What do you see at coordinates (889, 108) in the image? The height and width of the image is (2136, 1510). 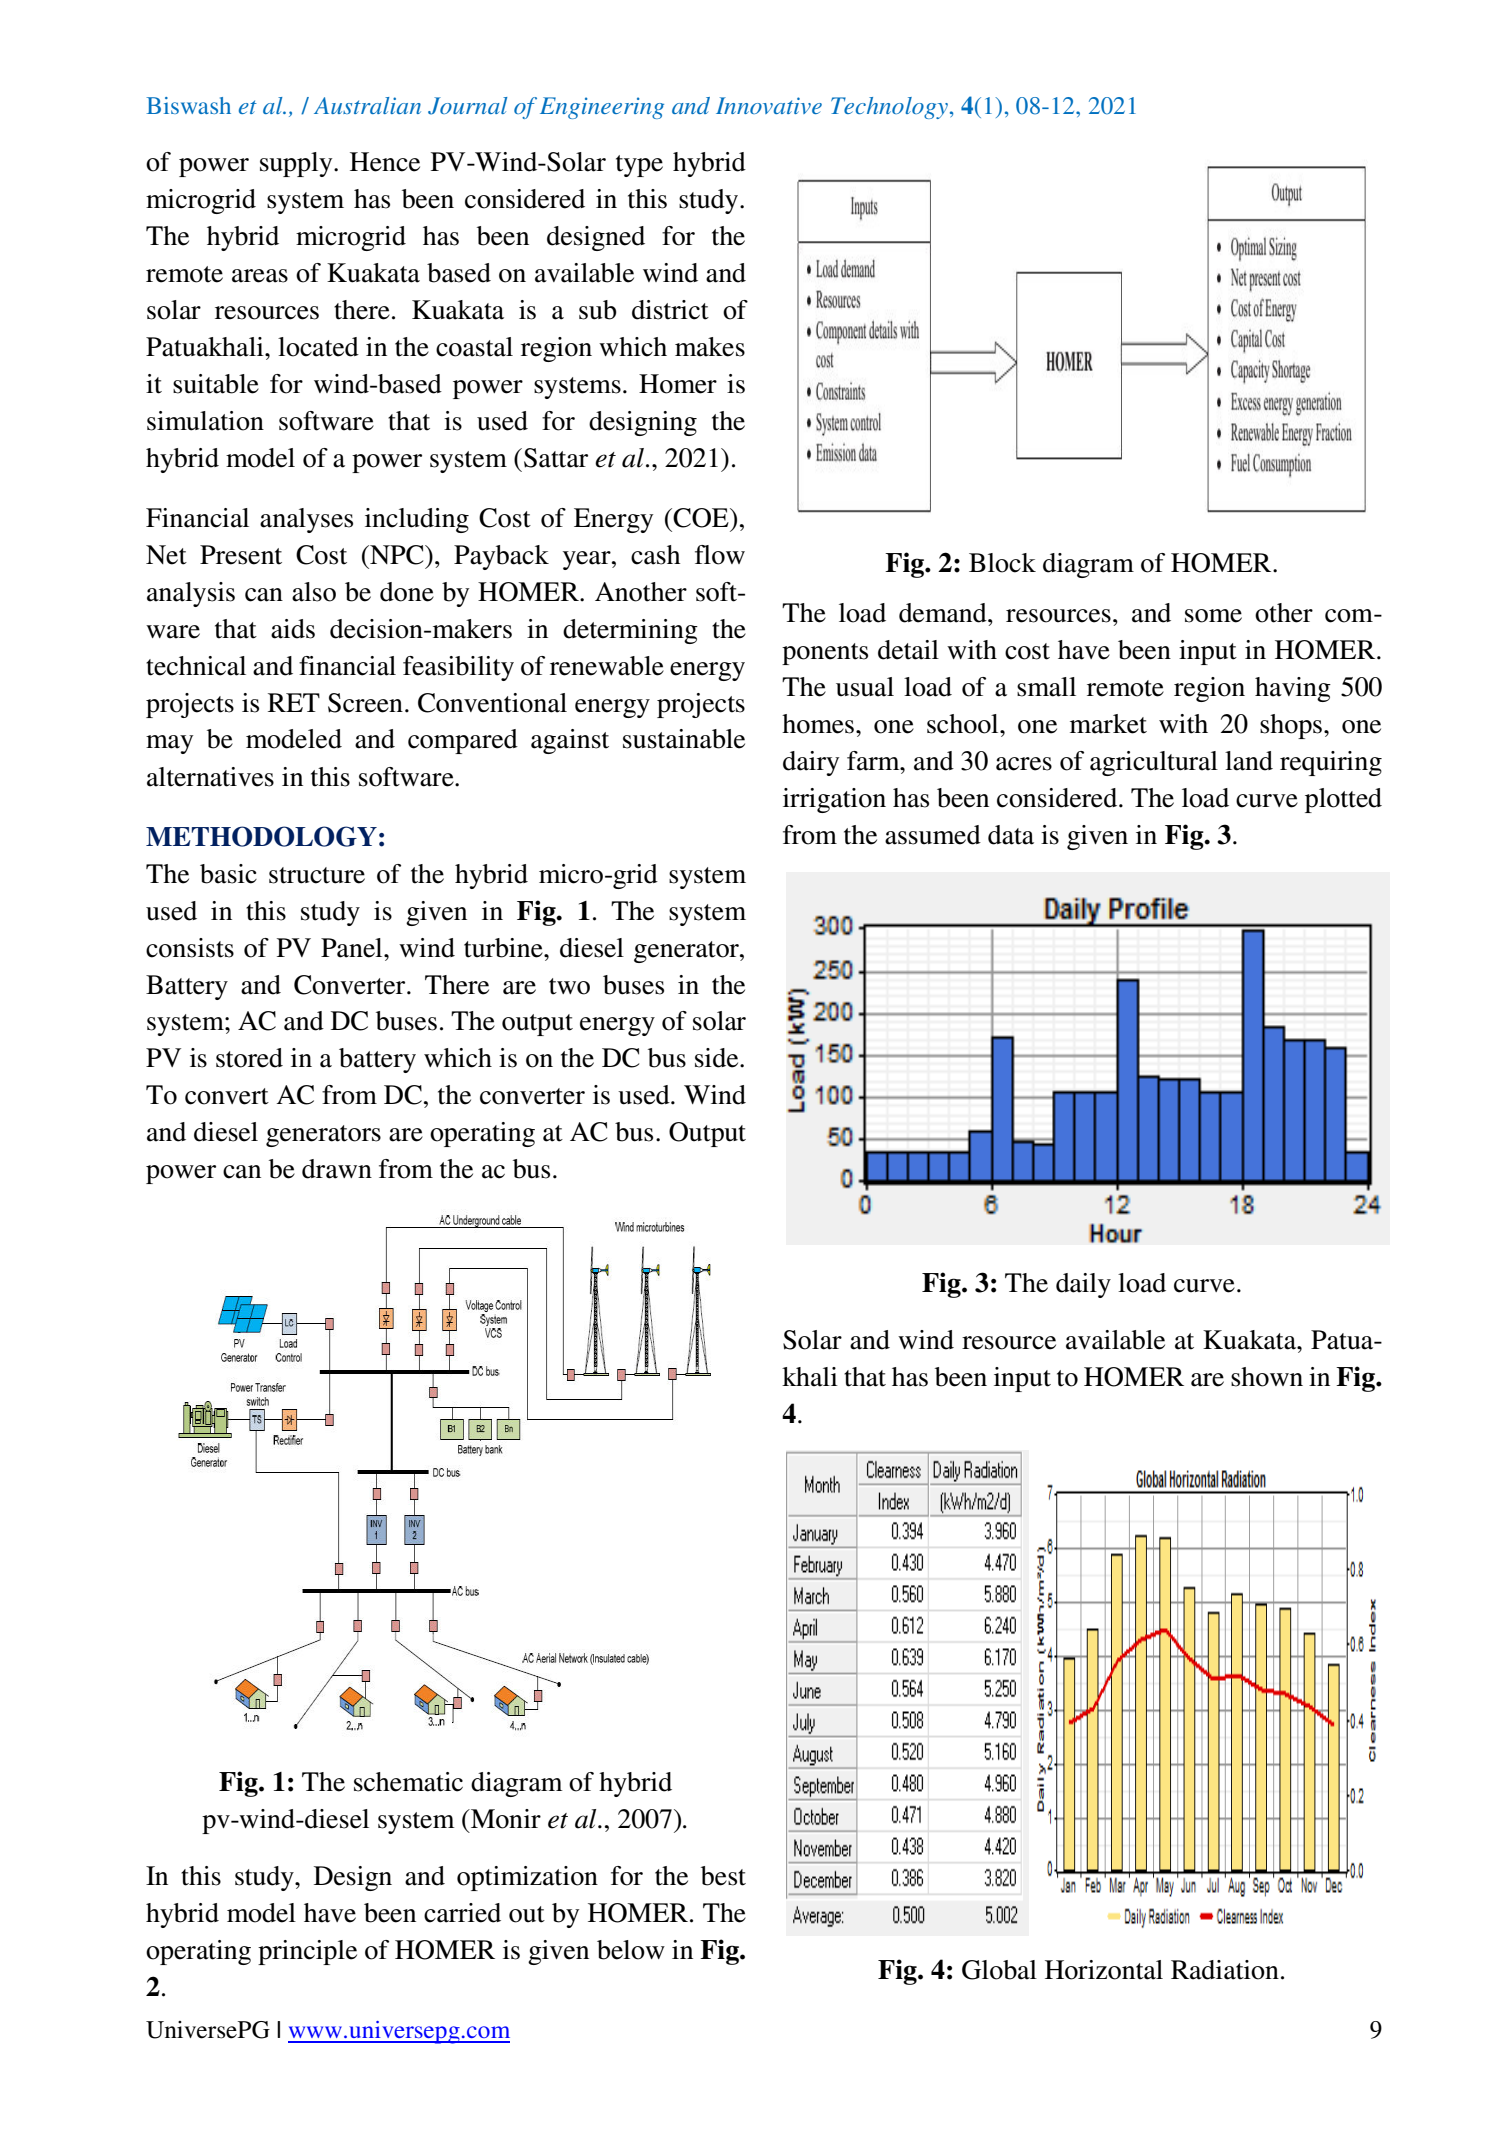 I see `Technology` at bounding box center [889, 108].
